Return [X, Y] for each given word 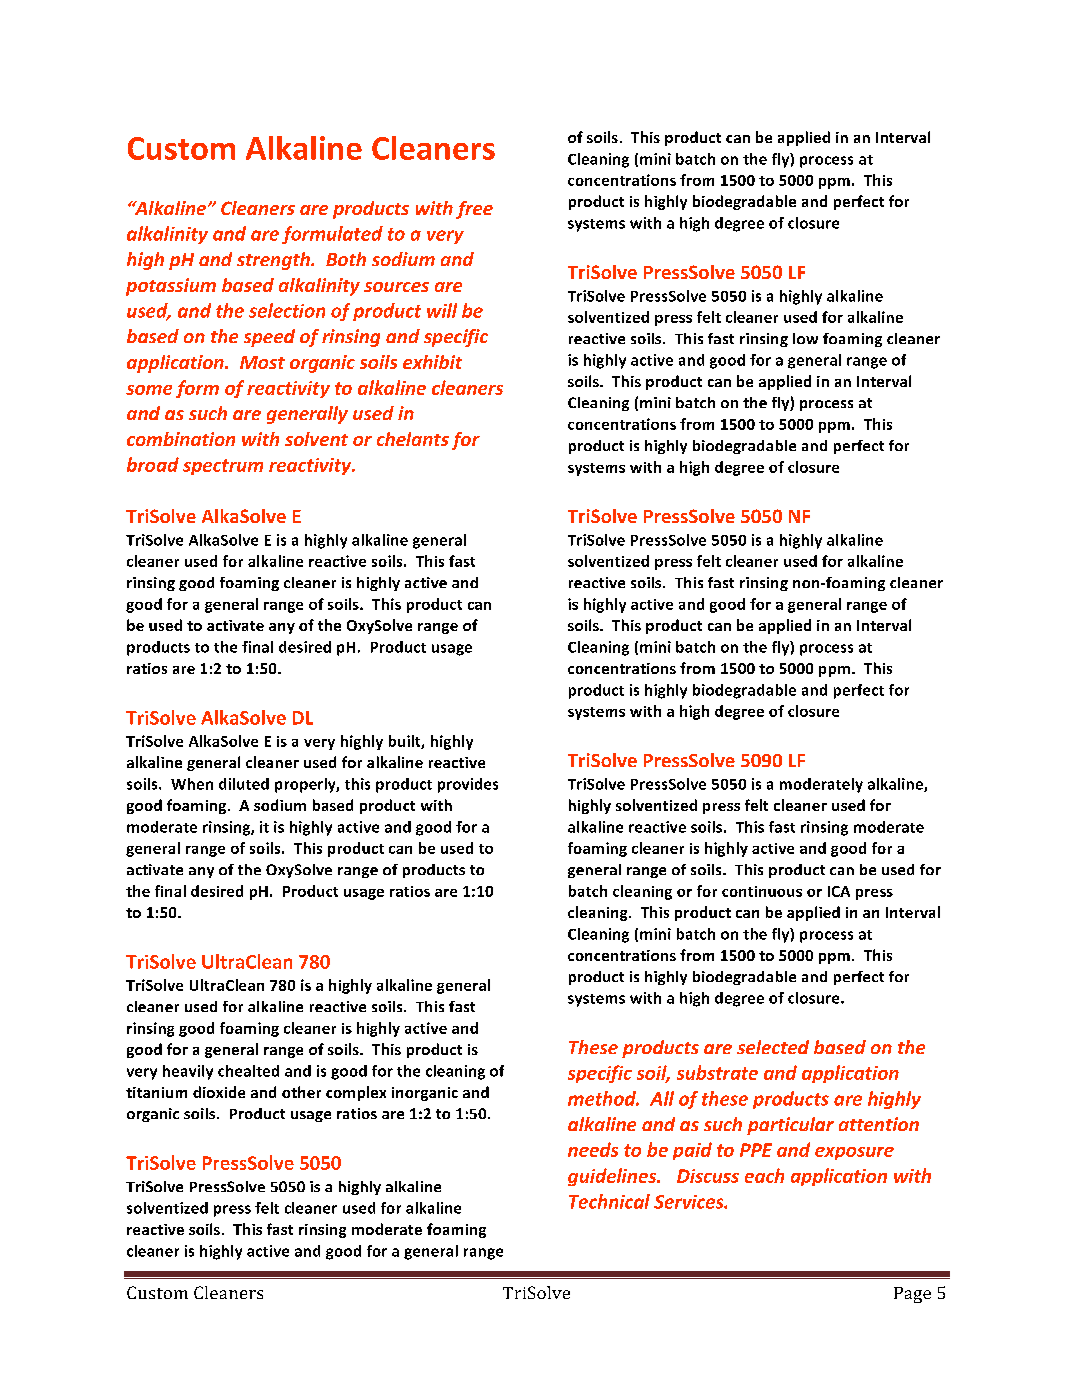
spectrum [223, 467]
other [301, 1092]
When [192, 784]
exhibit [432, 362]
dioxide [219, 1092]
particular [790, 1126]
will [442, 310]
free [474, 210]
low [805, 338]
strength [274, 261]
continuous [762, 891]
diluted [244, 784]
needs [593, 1149]
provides [468, 785]
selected [773, 1047]
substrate [717, 1072]
